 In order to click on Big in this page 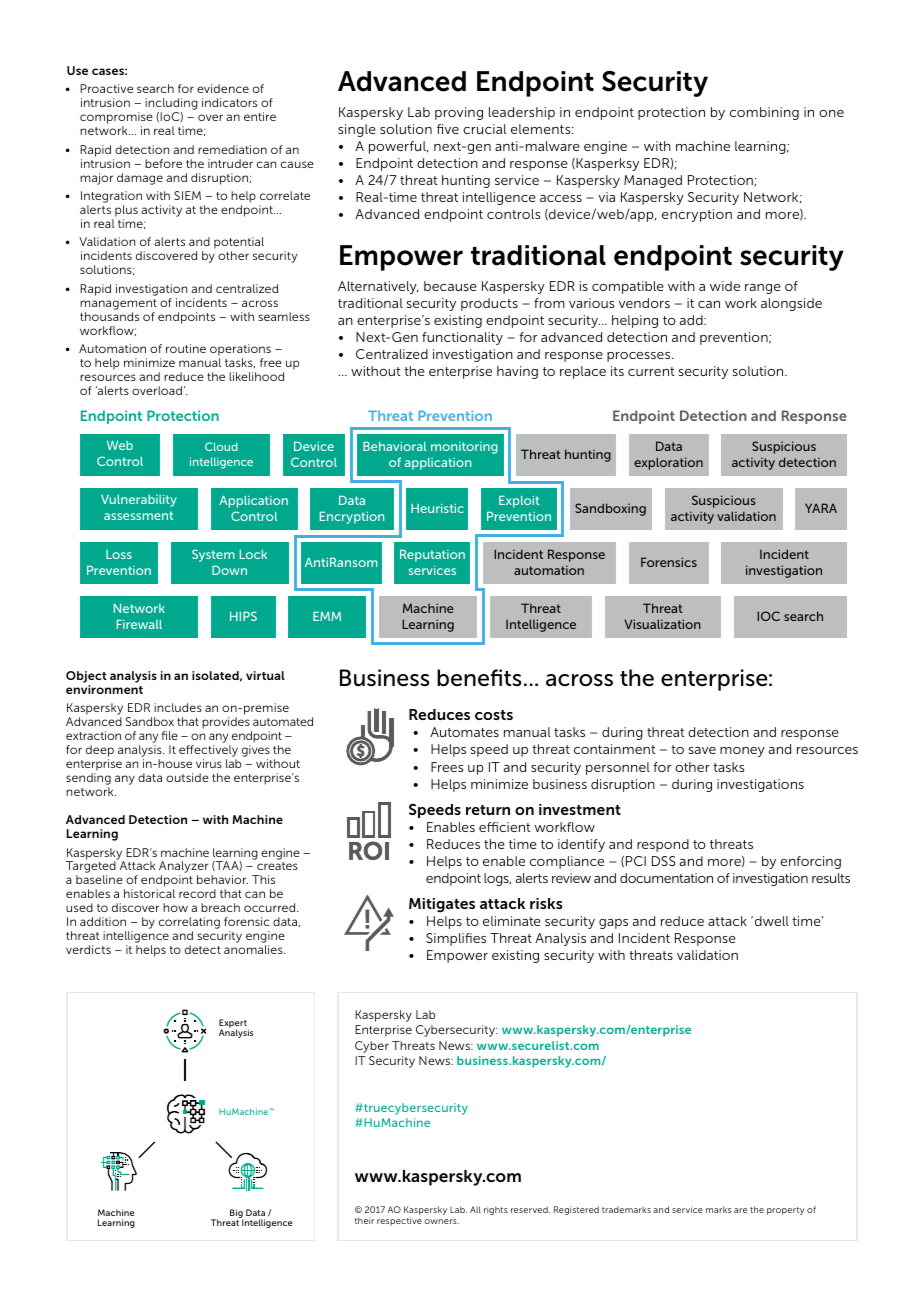, I will do `click(236, 1214)`.
